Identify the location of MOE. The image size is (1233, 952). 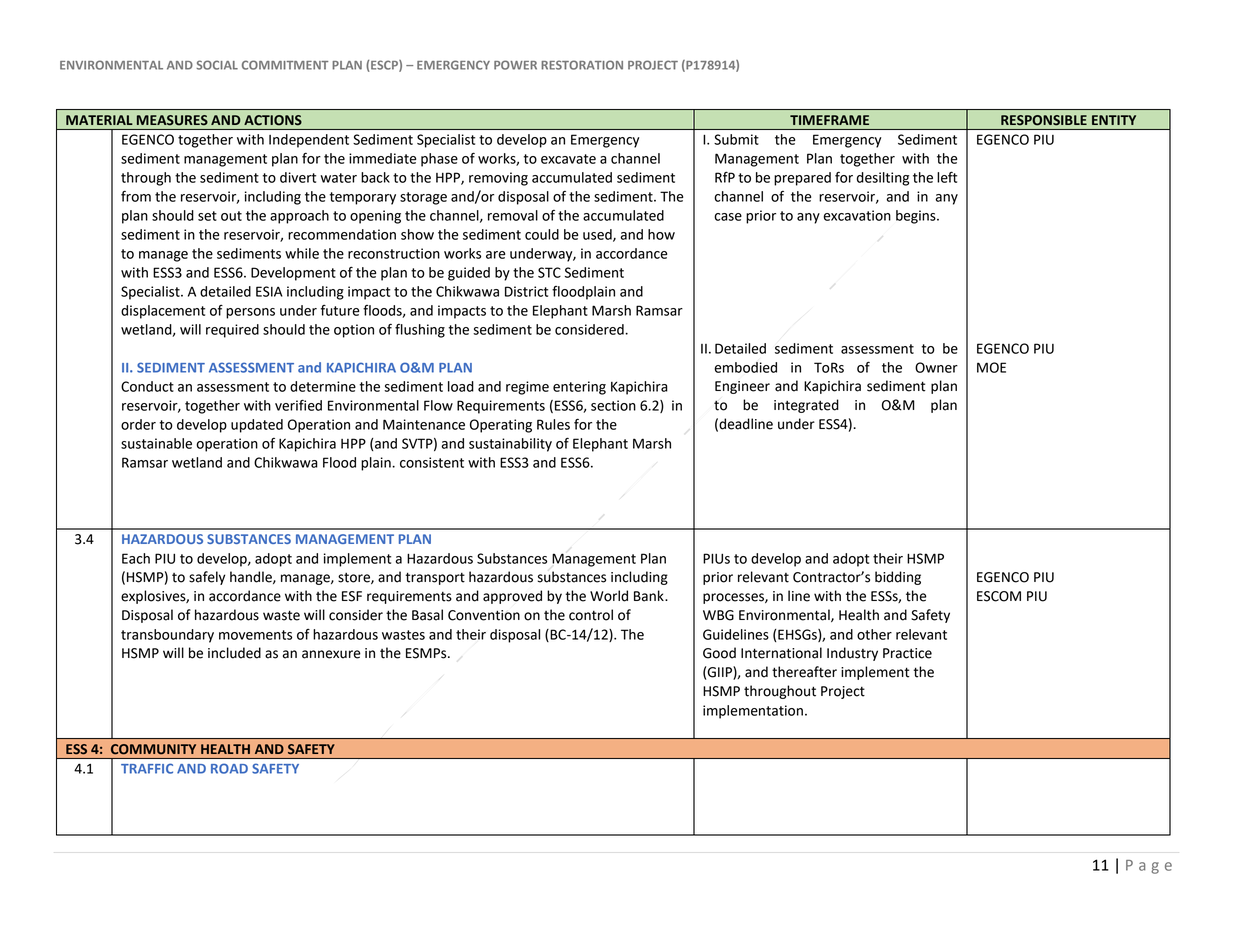
(991, 367).
